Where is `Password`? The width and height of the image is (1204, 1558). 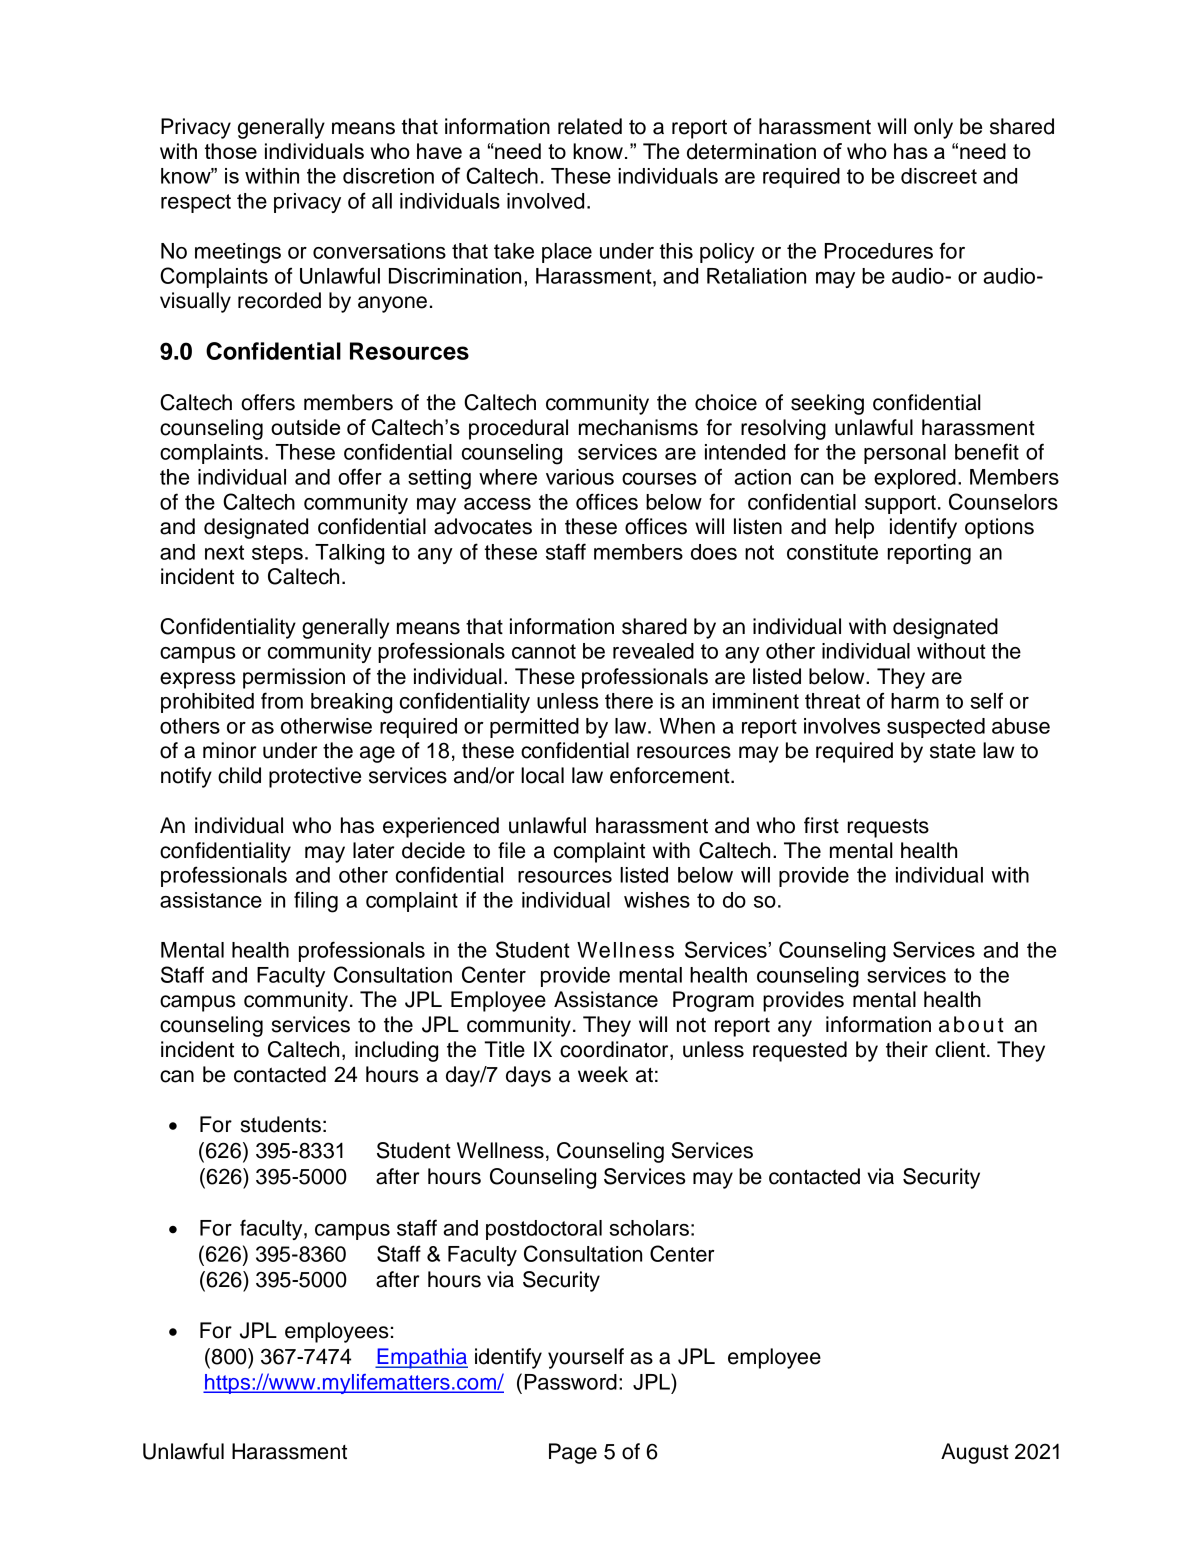
Password is located at coordinates (571, 1382).
